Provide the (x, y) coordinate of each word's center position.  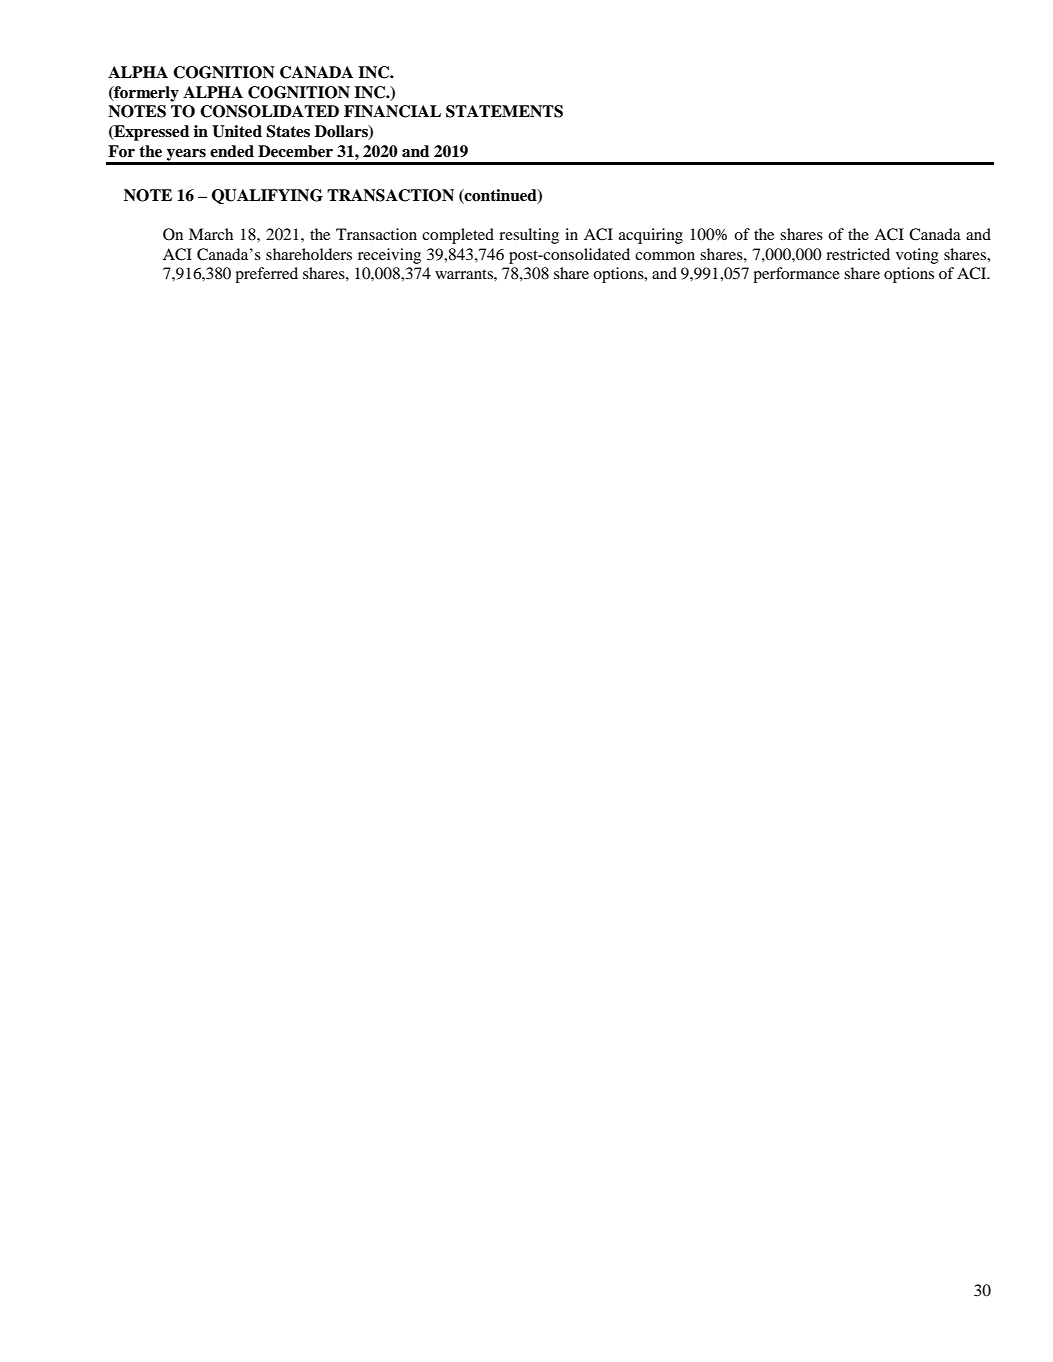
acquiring (651, 236)
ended (232, 151)
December (295, 151)
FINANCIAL (392, 111)
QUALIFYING (267, 196)
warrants (465, 274)
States (288, 131)
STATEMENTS (504, 111)
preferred (266, 275)
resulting (529, 236)
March (211, 234)
